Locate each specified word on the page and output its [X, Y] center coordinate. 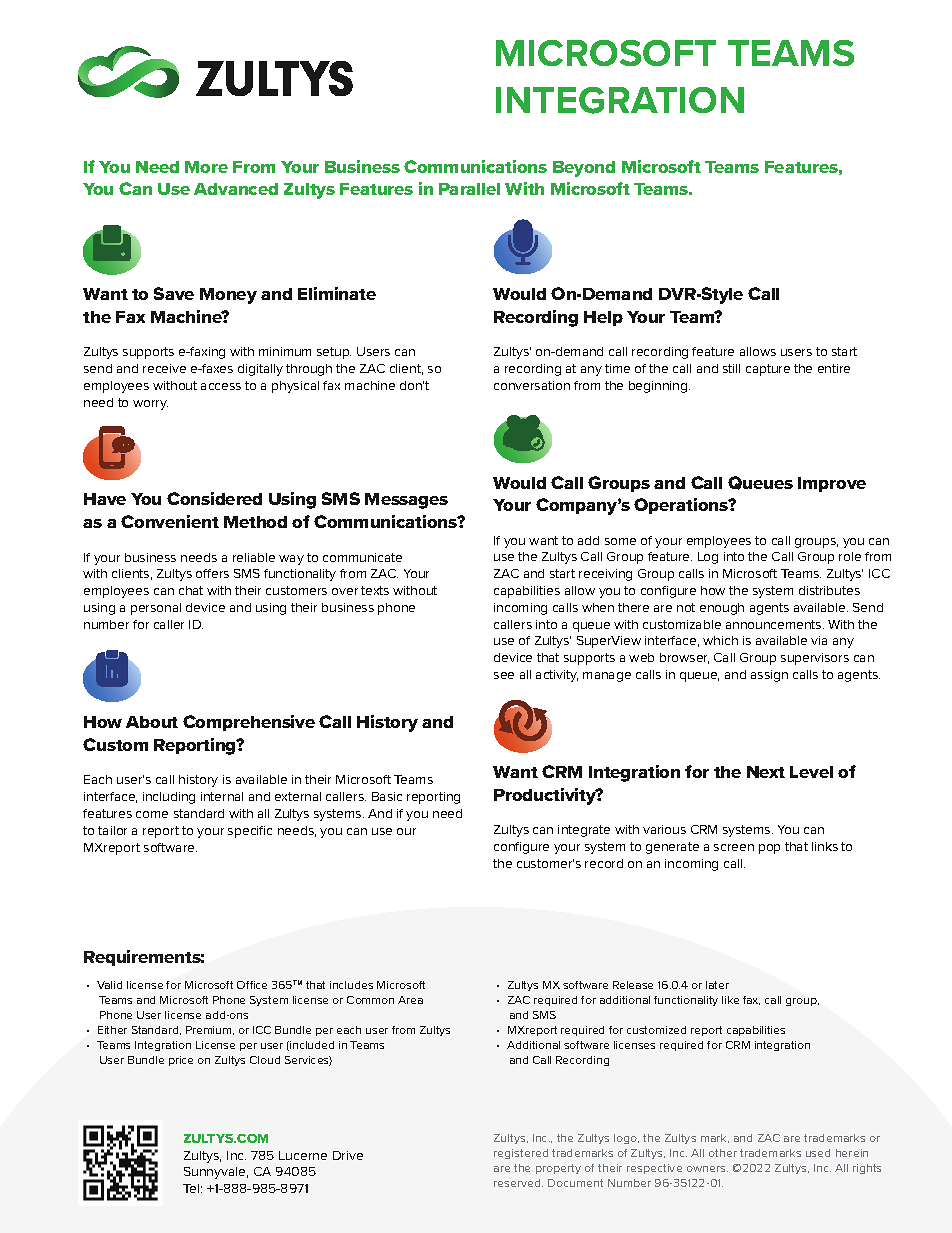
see [504, 675]
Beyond [584, 169]
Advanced [236, 189]
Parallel [469, 189]
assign [769, 676]
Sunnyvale [216, 1173]
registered [521, 1154]
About [152, 722]
